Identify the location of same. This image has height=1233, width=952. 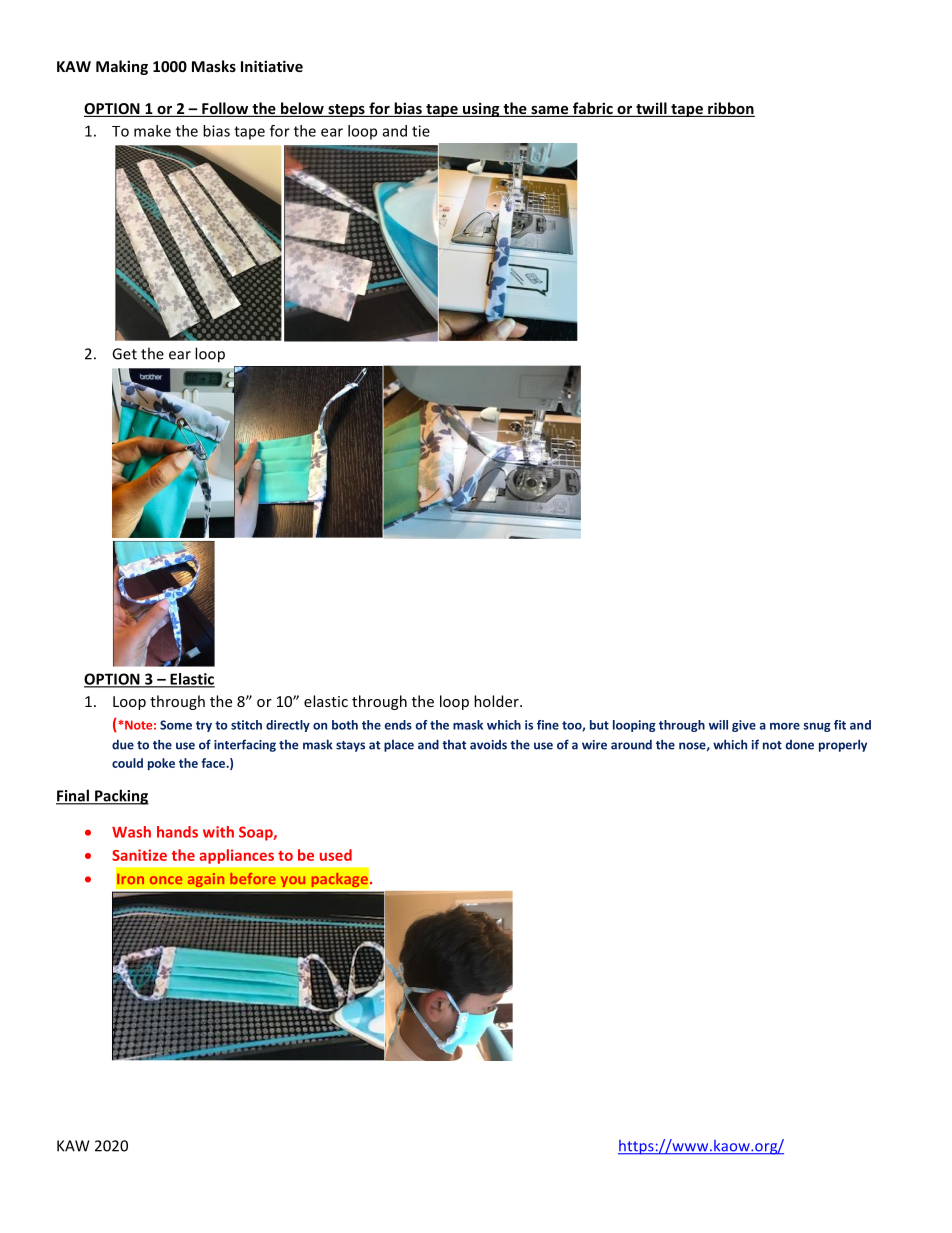
(550, 111).
